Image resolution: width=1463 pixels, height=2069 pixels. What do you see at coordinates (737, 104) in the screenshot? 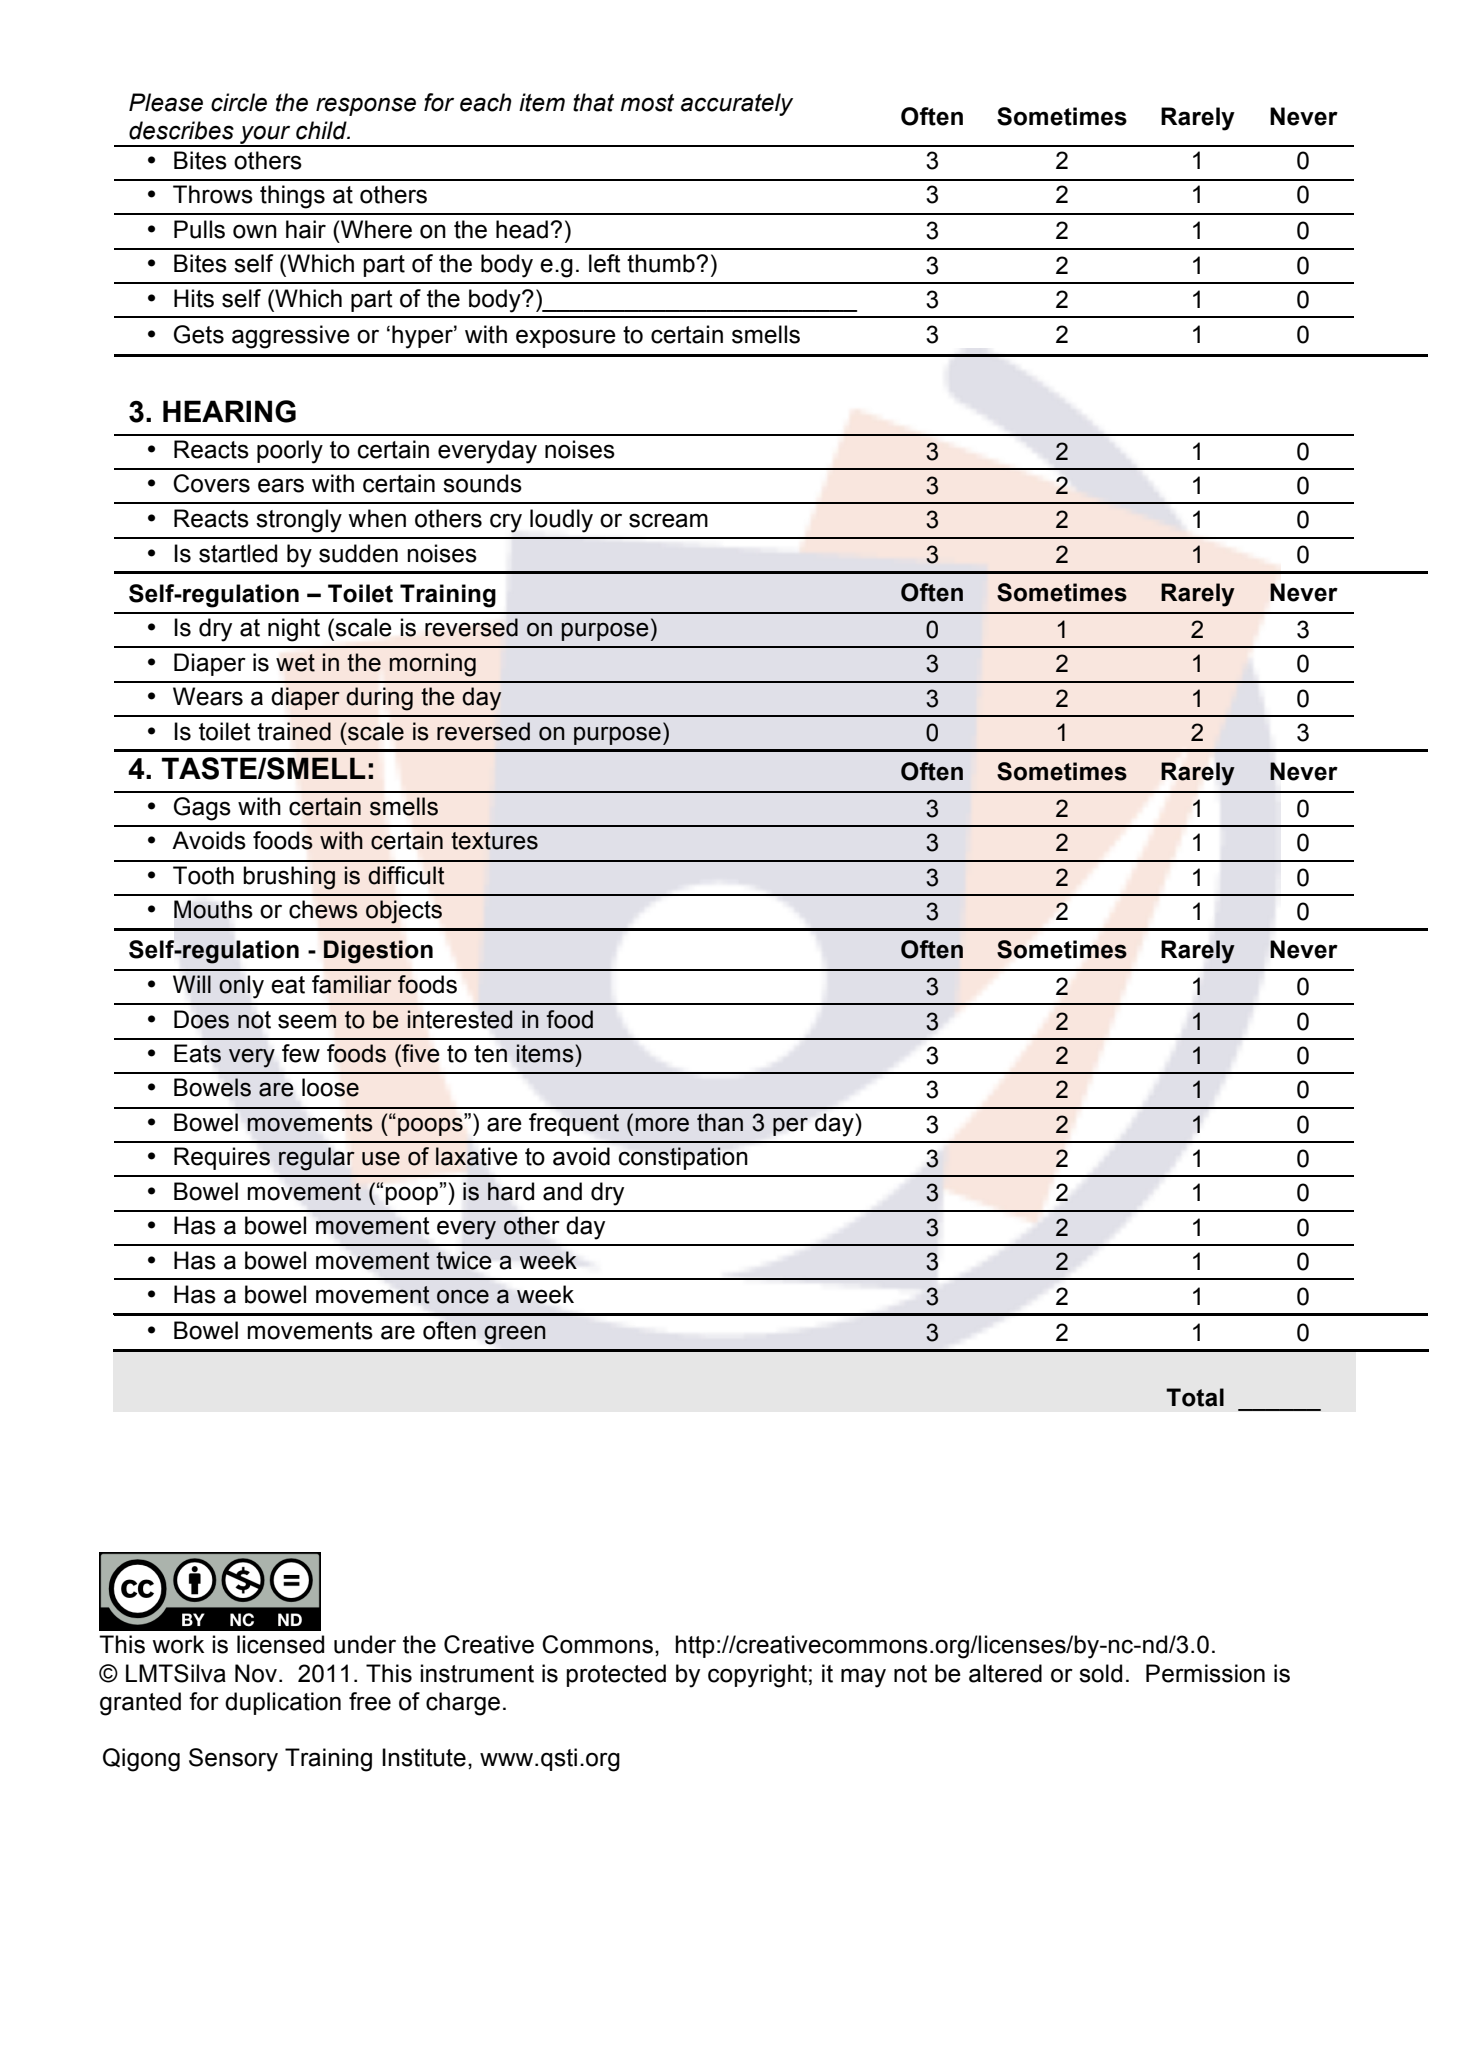
I see `accurately` at bounding box center [737, 104].
